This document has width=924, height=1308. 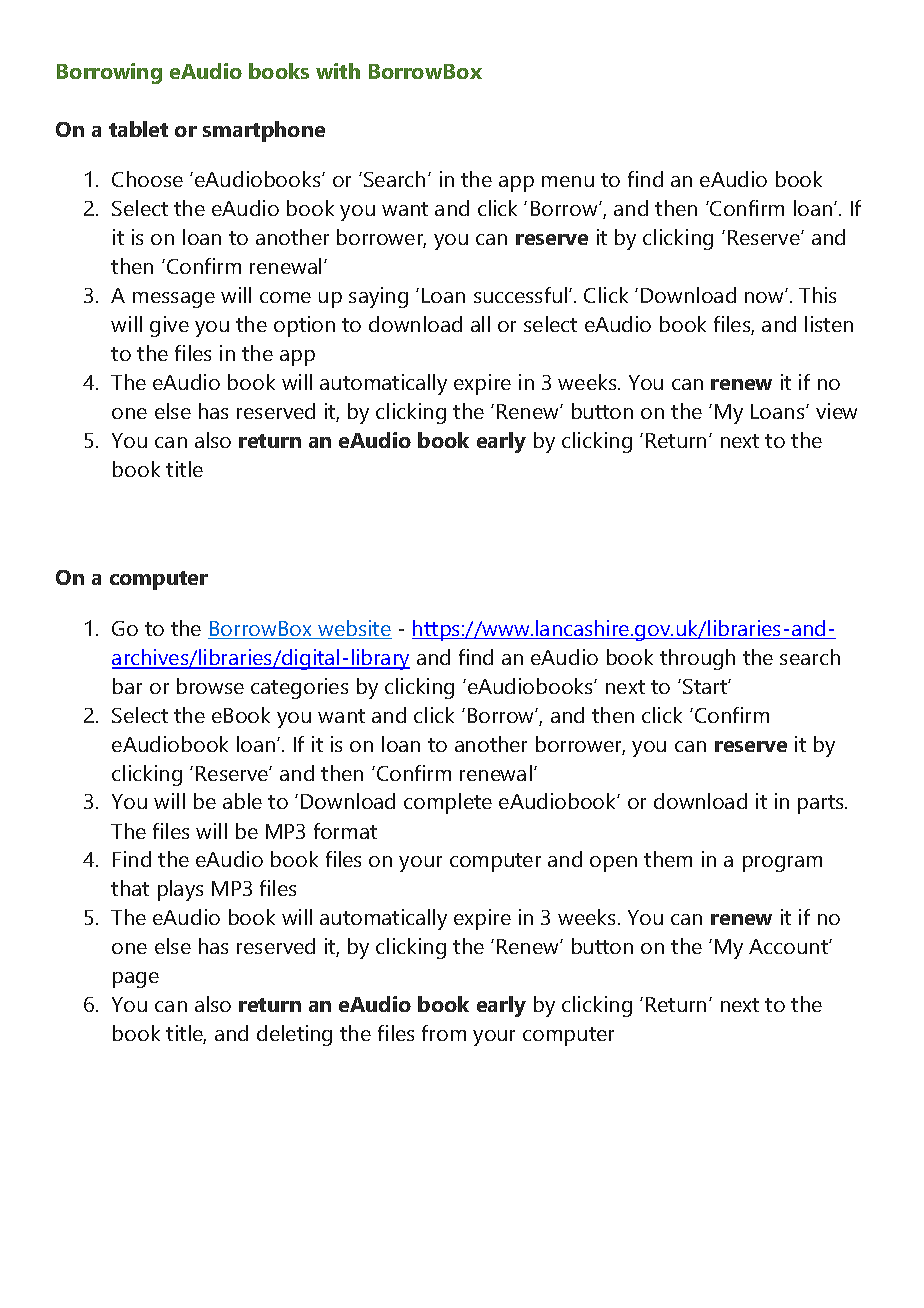 I want to click on deleting, so click(x=294, y=1035).
